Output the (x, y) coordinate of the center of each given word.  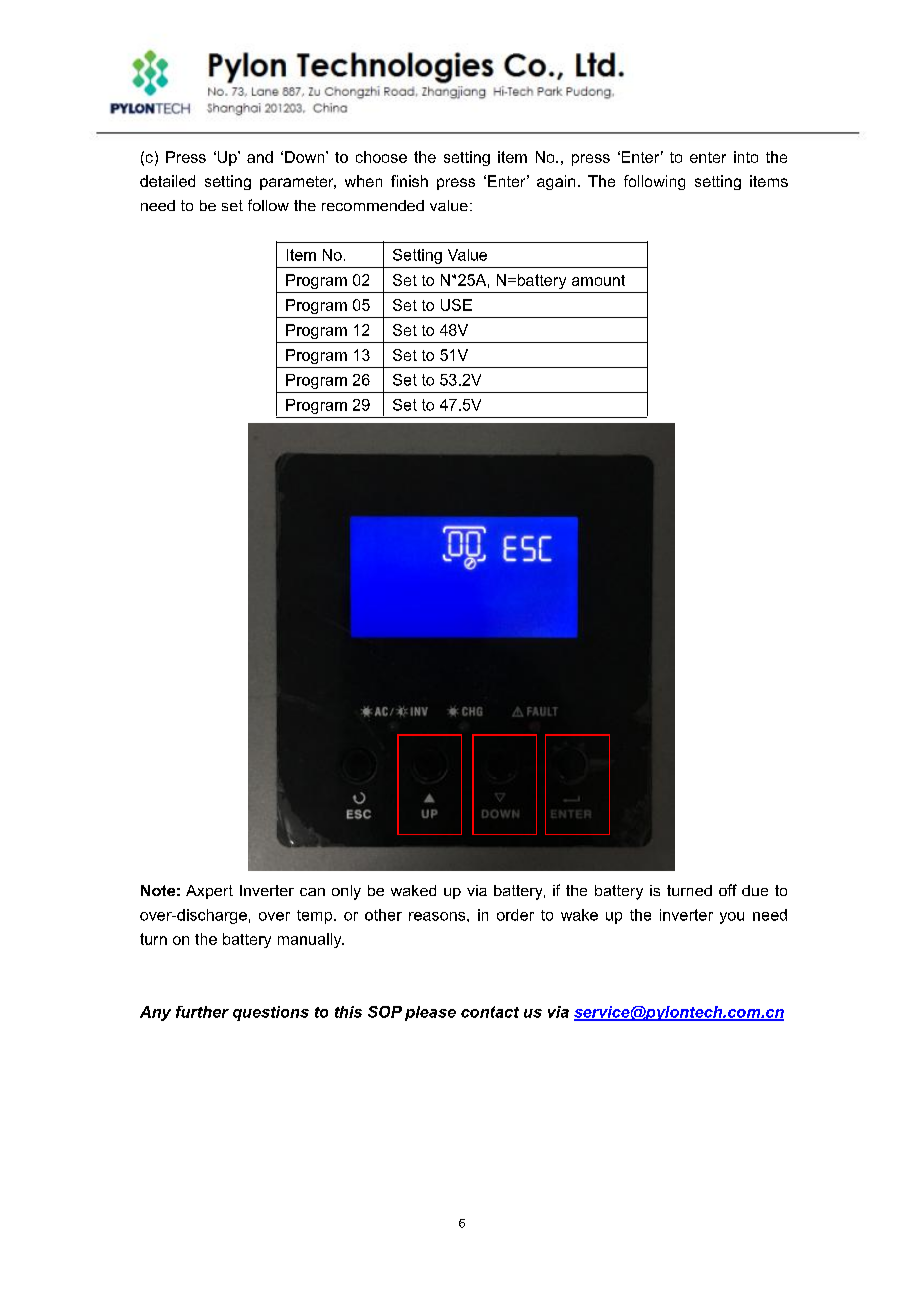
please (430, 1013)
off (728, 890)
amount (598, 280)
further (202, 1012)
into (746, 157)
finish (409, 181)
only (346, 892)
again (556, 182)
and (260, 157)
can (312, 892)
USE (456, 305)
